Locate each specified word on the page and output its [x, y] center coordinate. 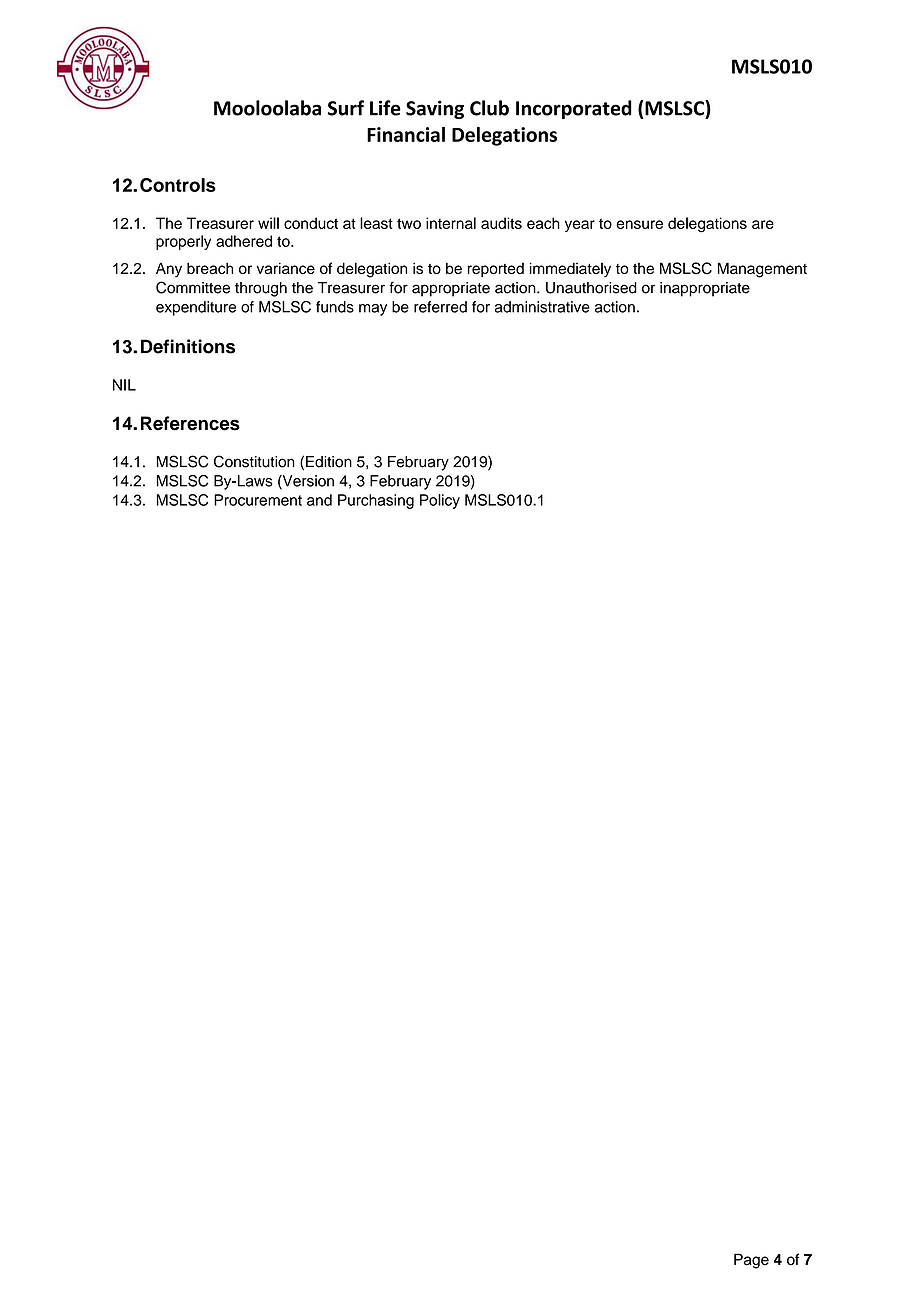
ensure [640, 224]
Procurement [258, 500]
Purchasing [376, 501]
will [268, 223]
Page [751, 1261]
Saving [435, 109]
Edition [329, 462]
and [319, 500]
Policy [440, 501]
